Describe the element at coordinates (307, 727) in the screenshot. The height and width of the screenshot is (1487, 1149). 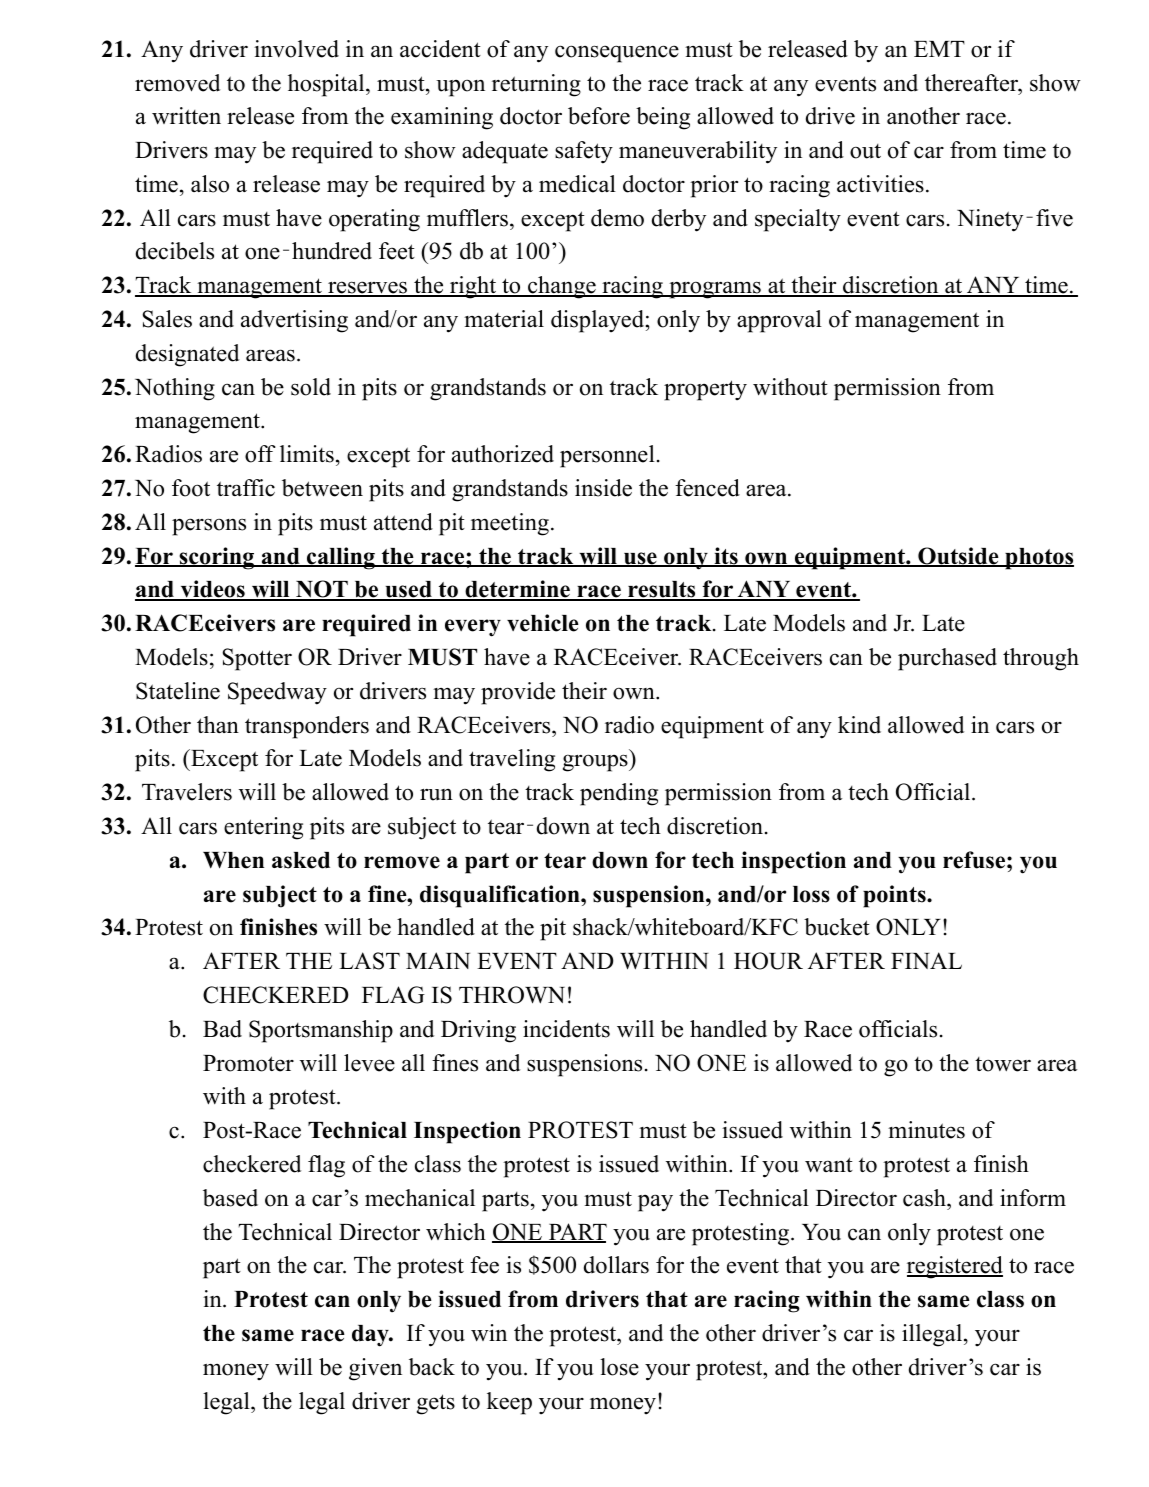
I see `transponders` at that location.
